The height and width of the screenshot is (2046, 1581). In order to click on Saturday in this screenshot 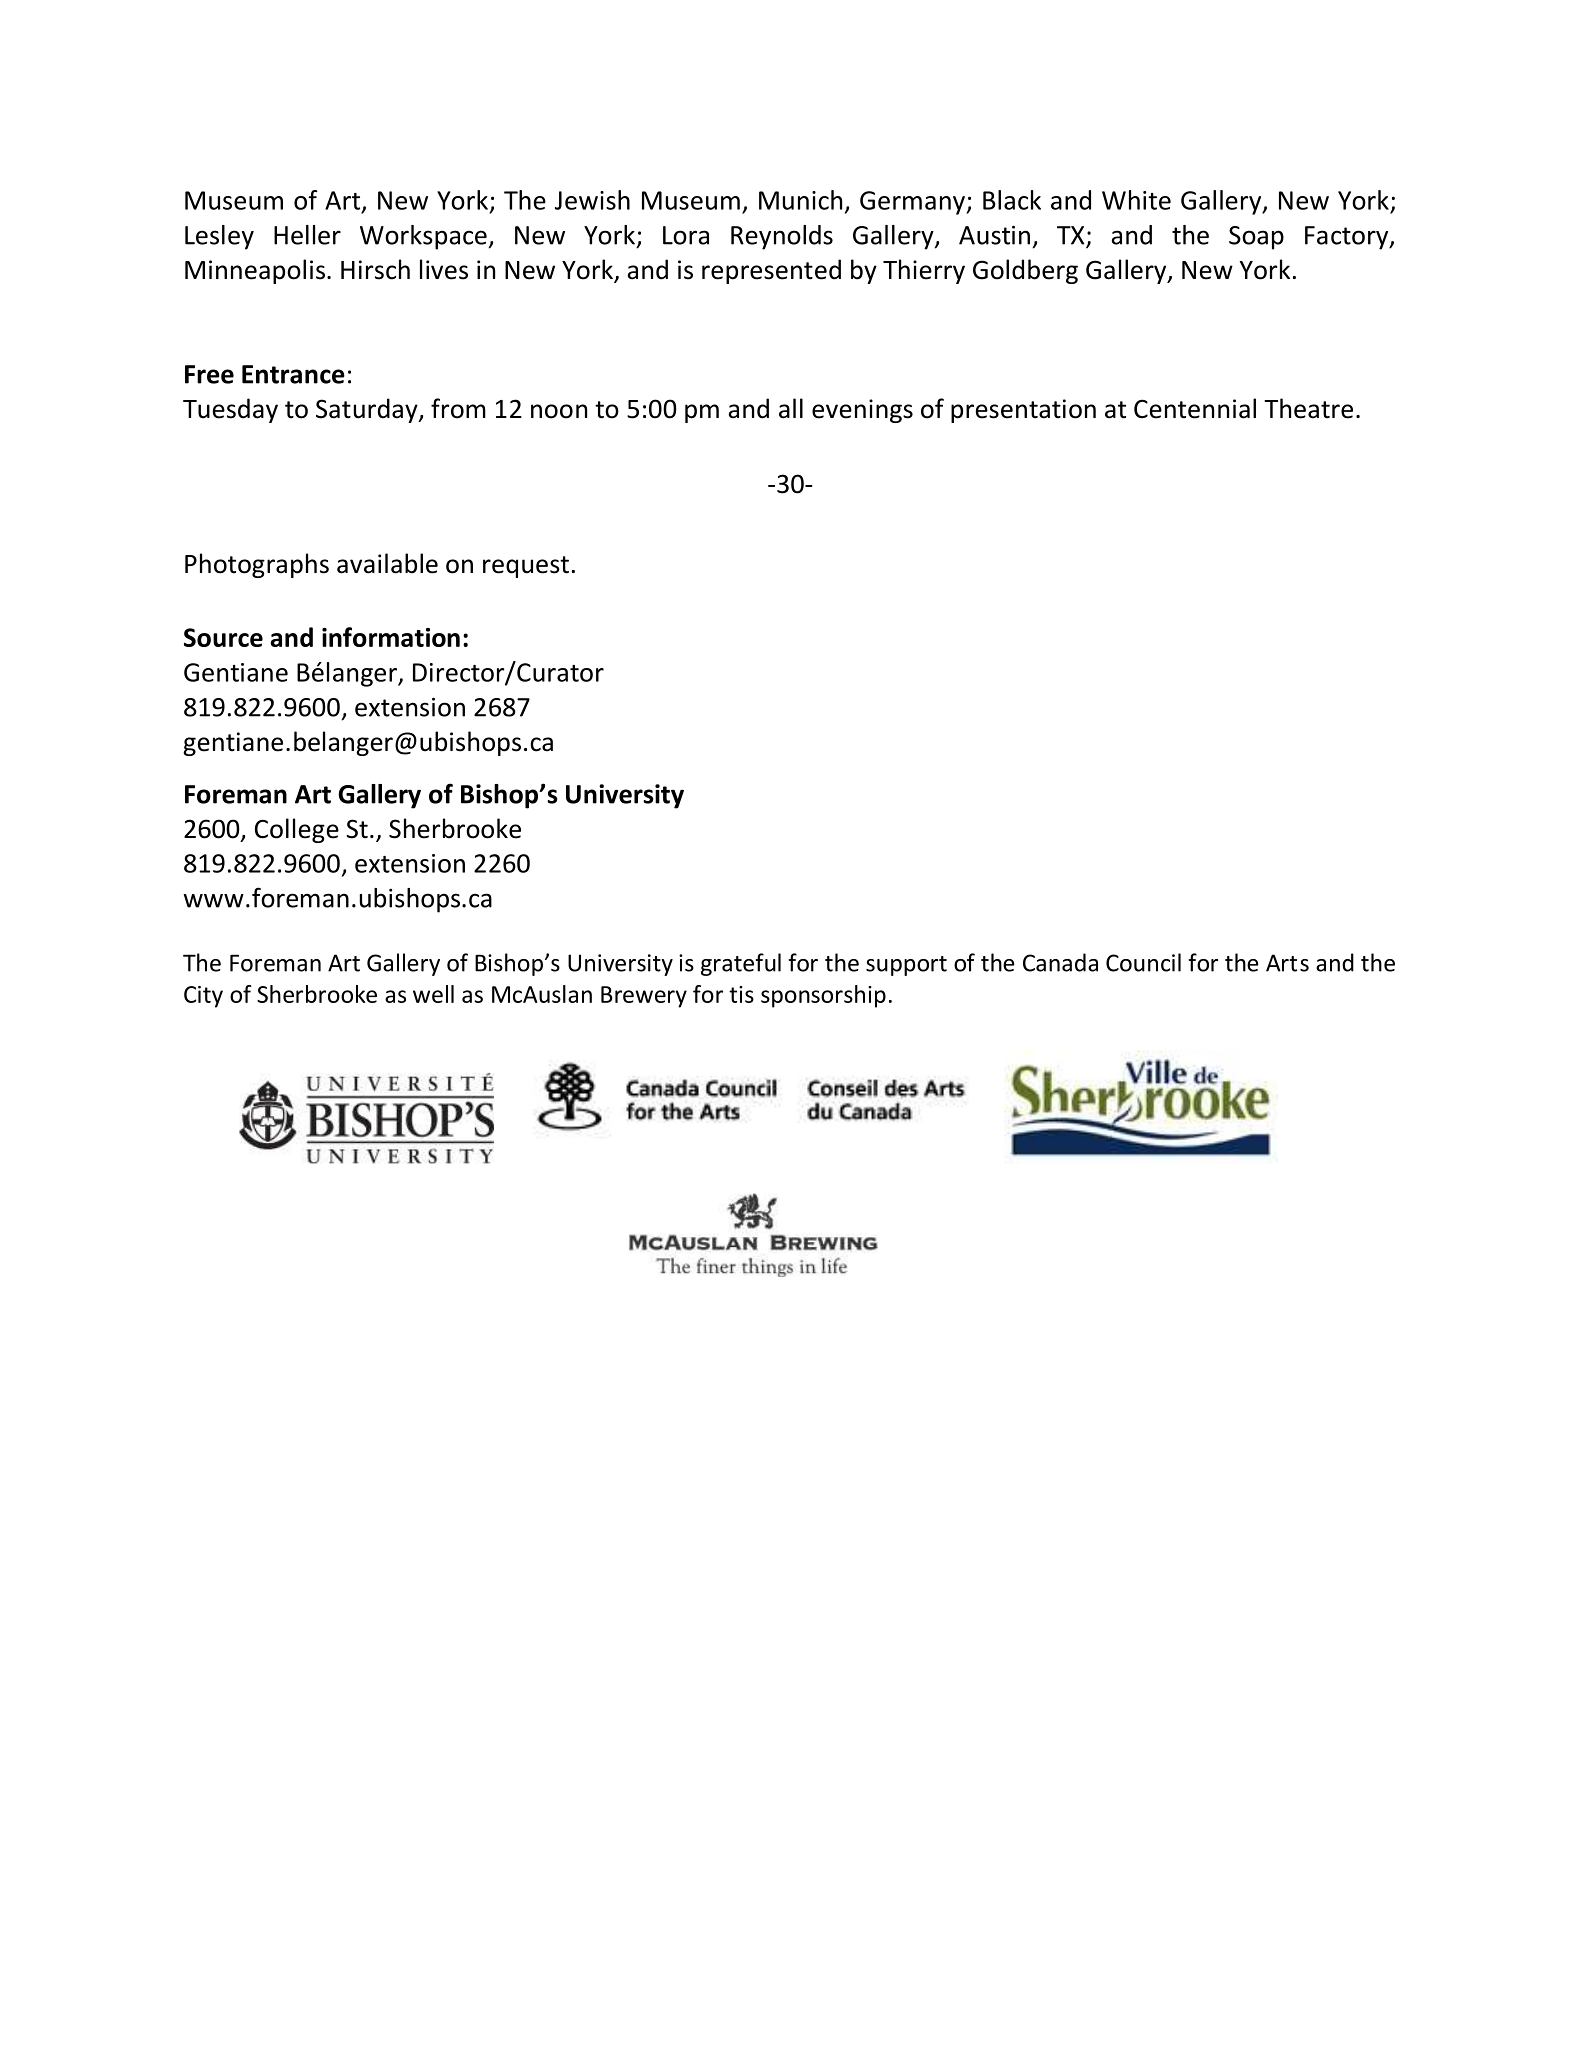, I will do `click(368, 410)`.
